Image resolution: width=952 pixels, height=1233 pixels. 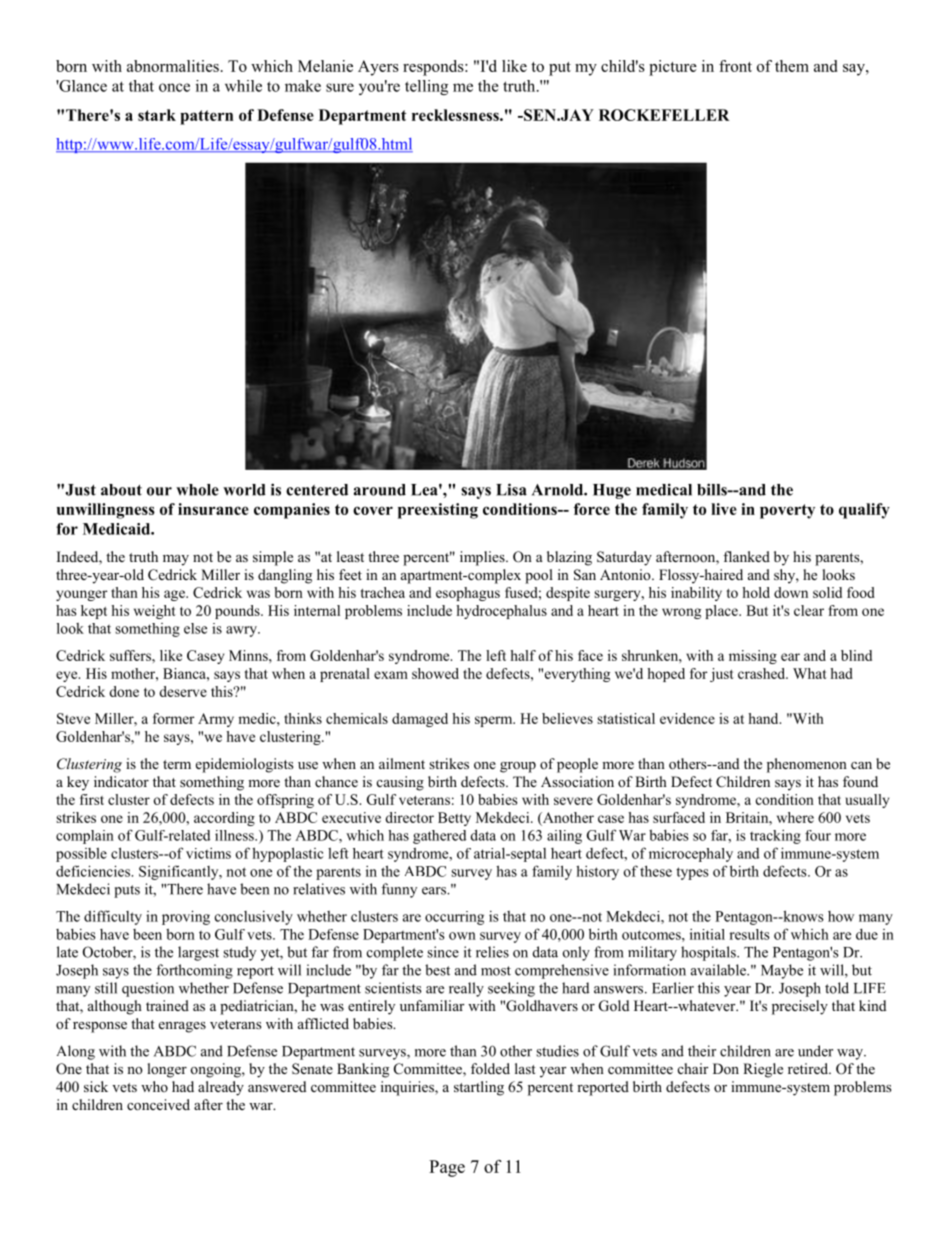 I want to click on them, so click(x=792, y=66).
